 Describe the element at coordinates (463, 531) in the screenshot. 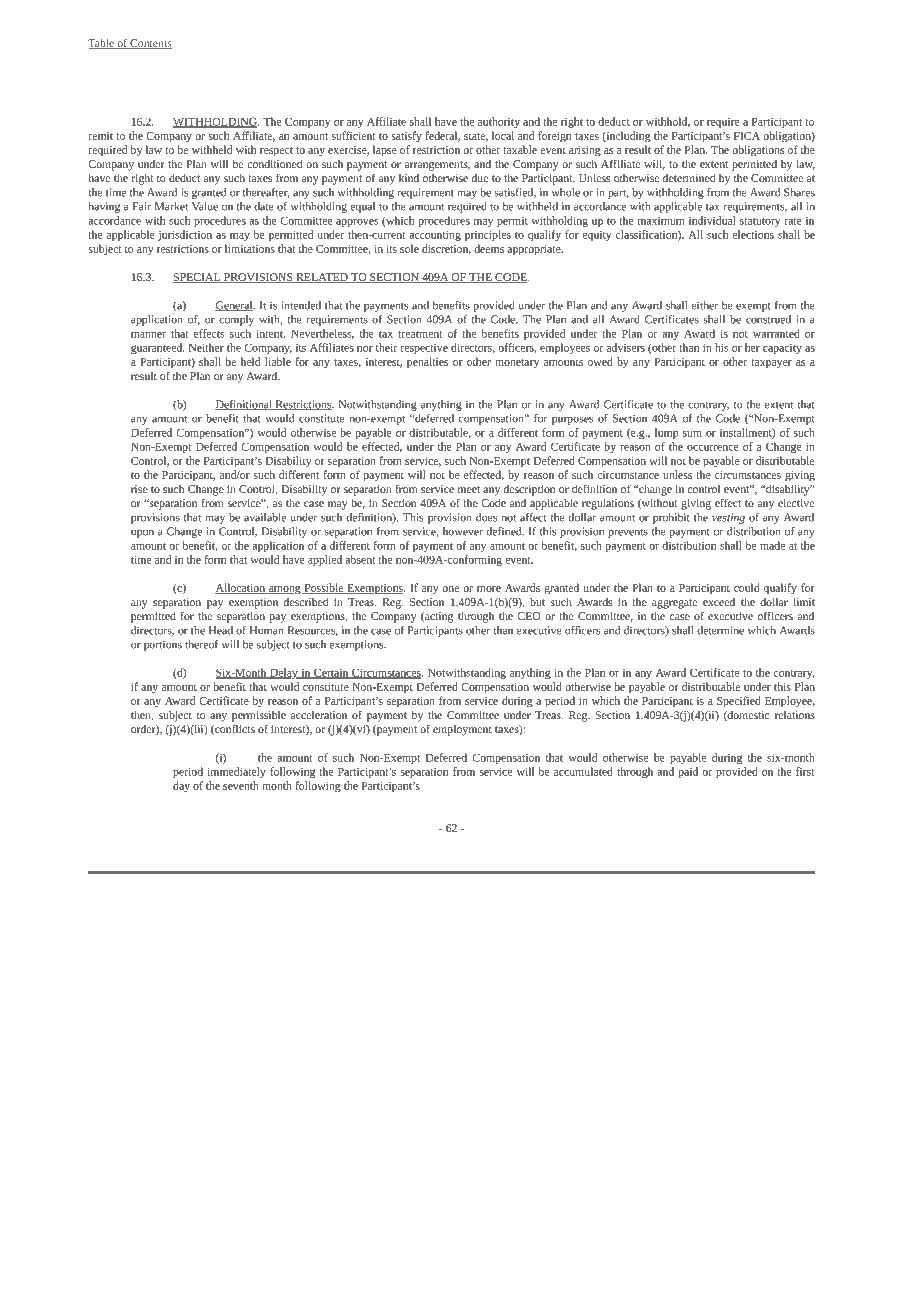

I see `however` at that location.
